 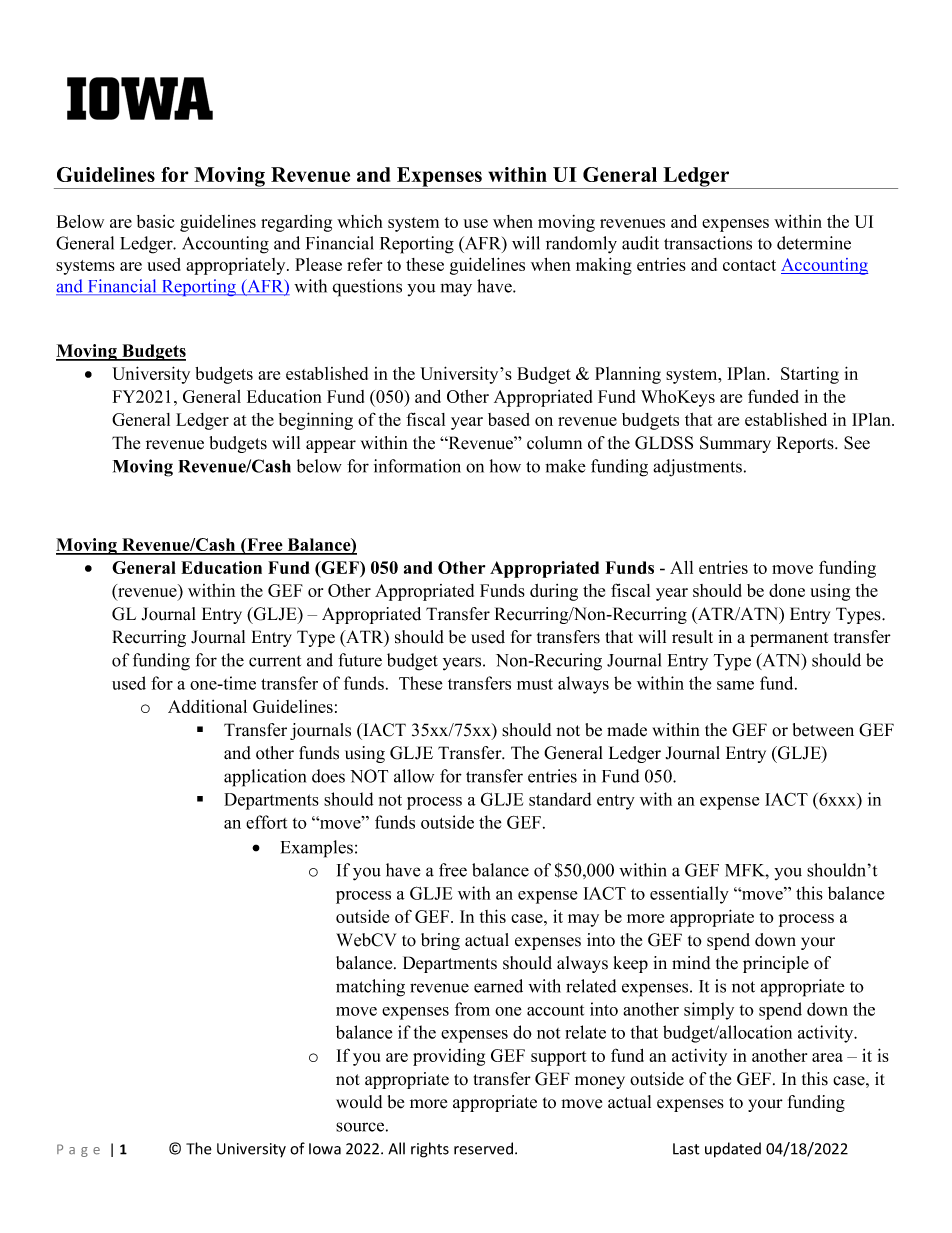 I want to click on randomly, so click(x=581, y=245).
